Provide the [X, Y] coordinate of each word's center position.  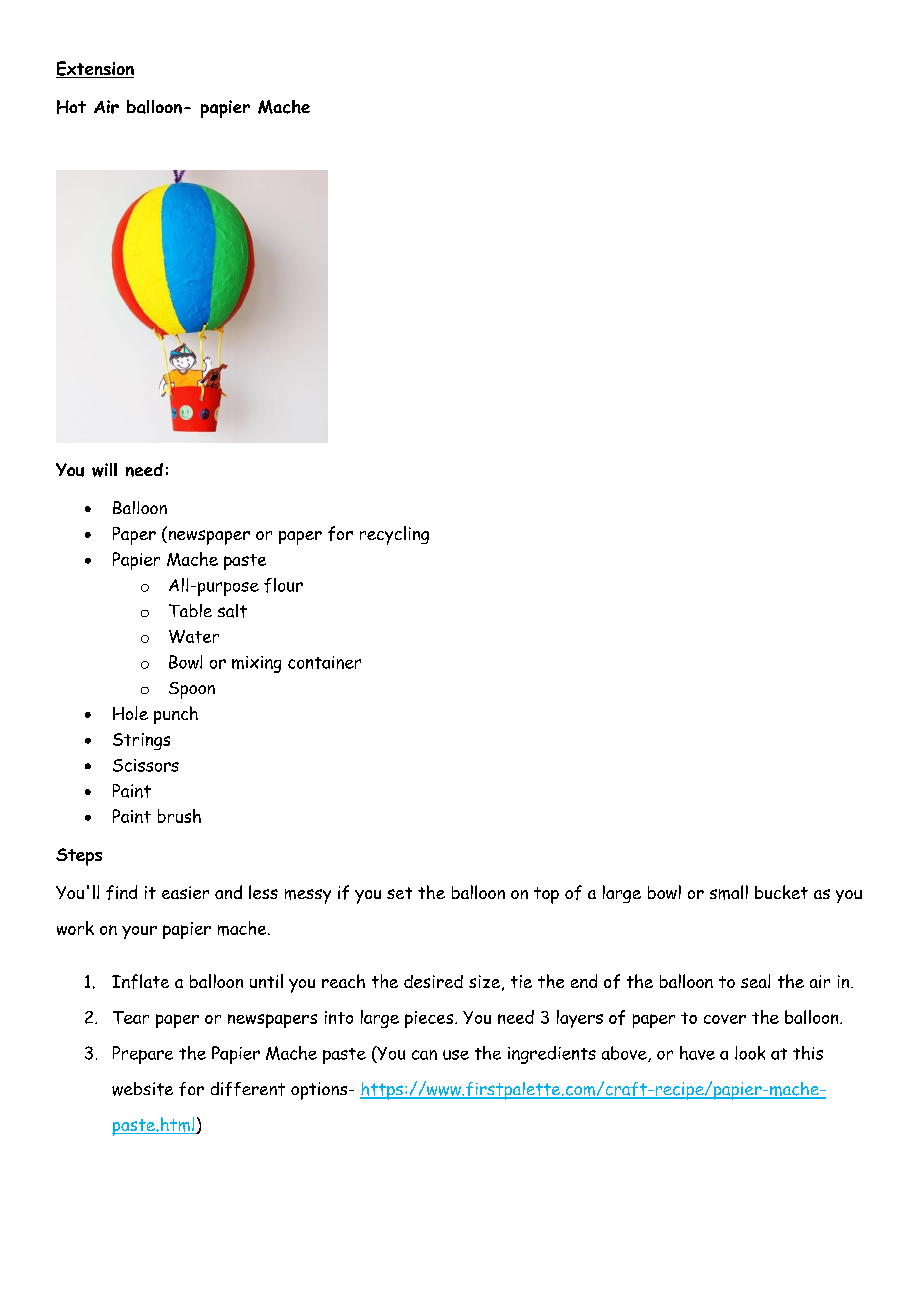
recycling [394, 535]
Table [190, 610]
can [424, 1055]
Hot [71, 107]
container [324, 662]
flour [283, 585]
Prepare [143, 1055]
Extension [95, 69]
